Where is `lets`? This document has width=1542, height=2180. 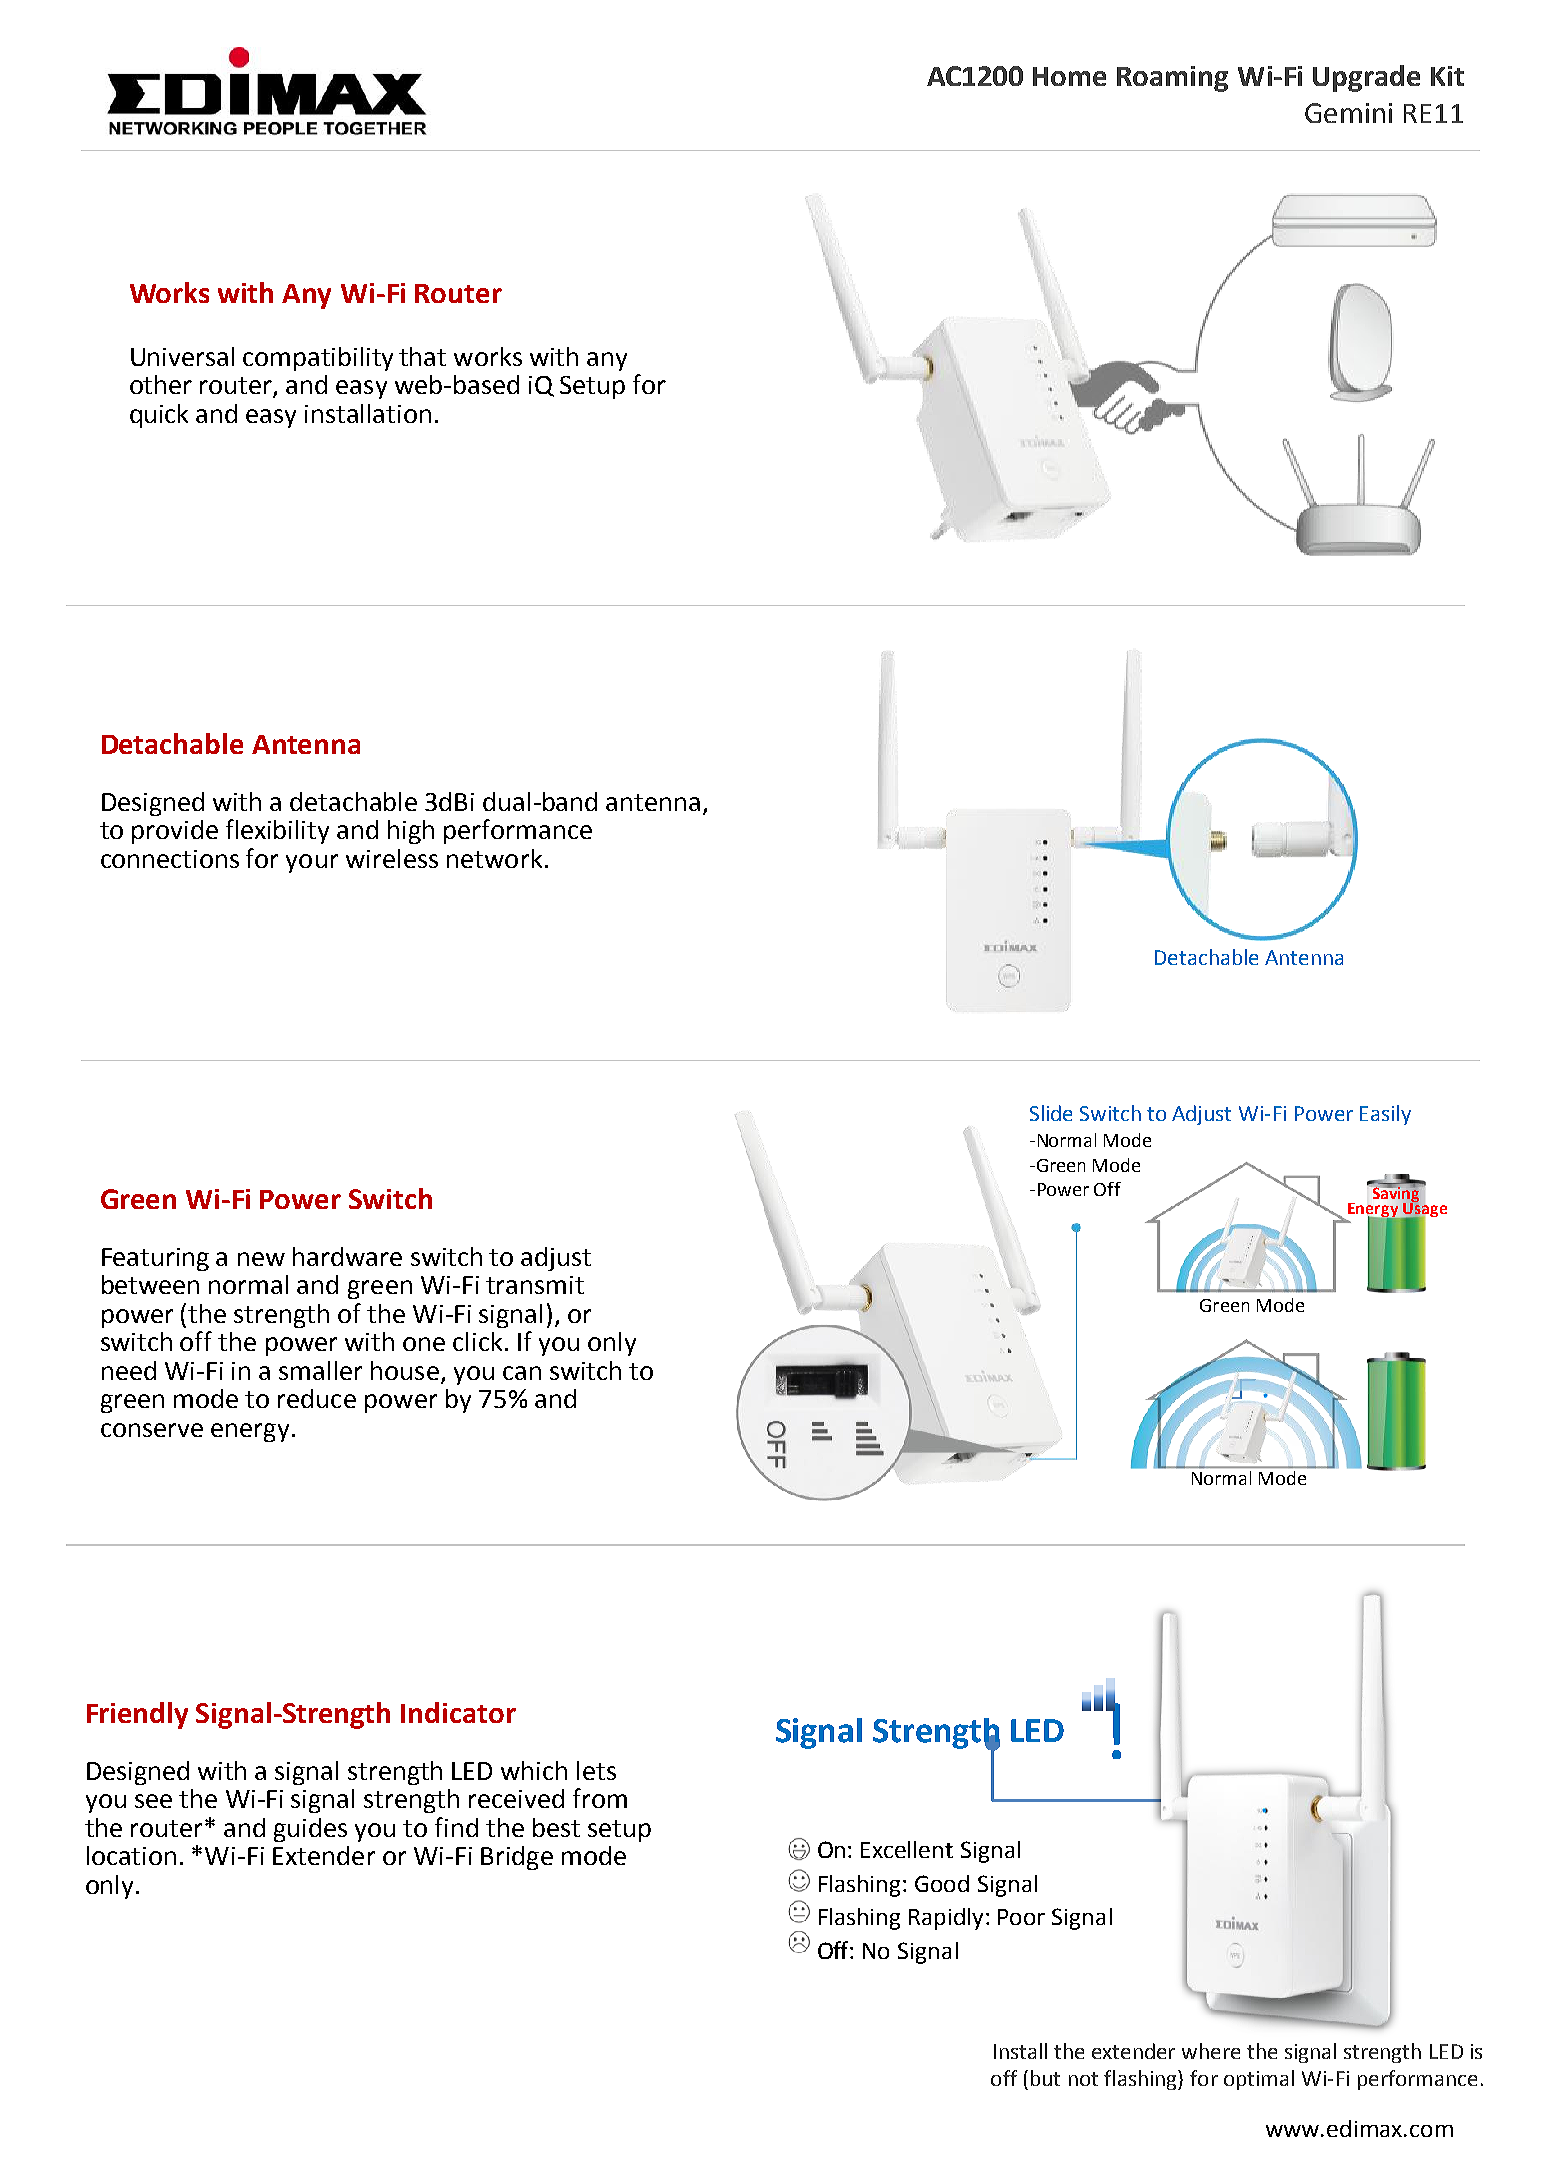 lets is located at coordinates (596, 1770).
